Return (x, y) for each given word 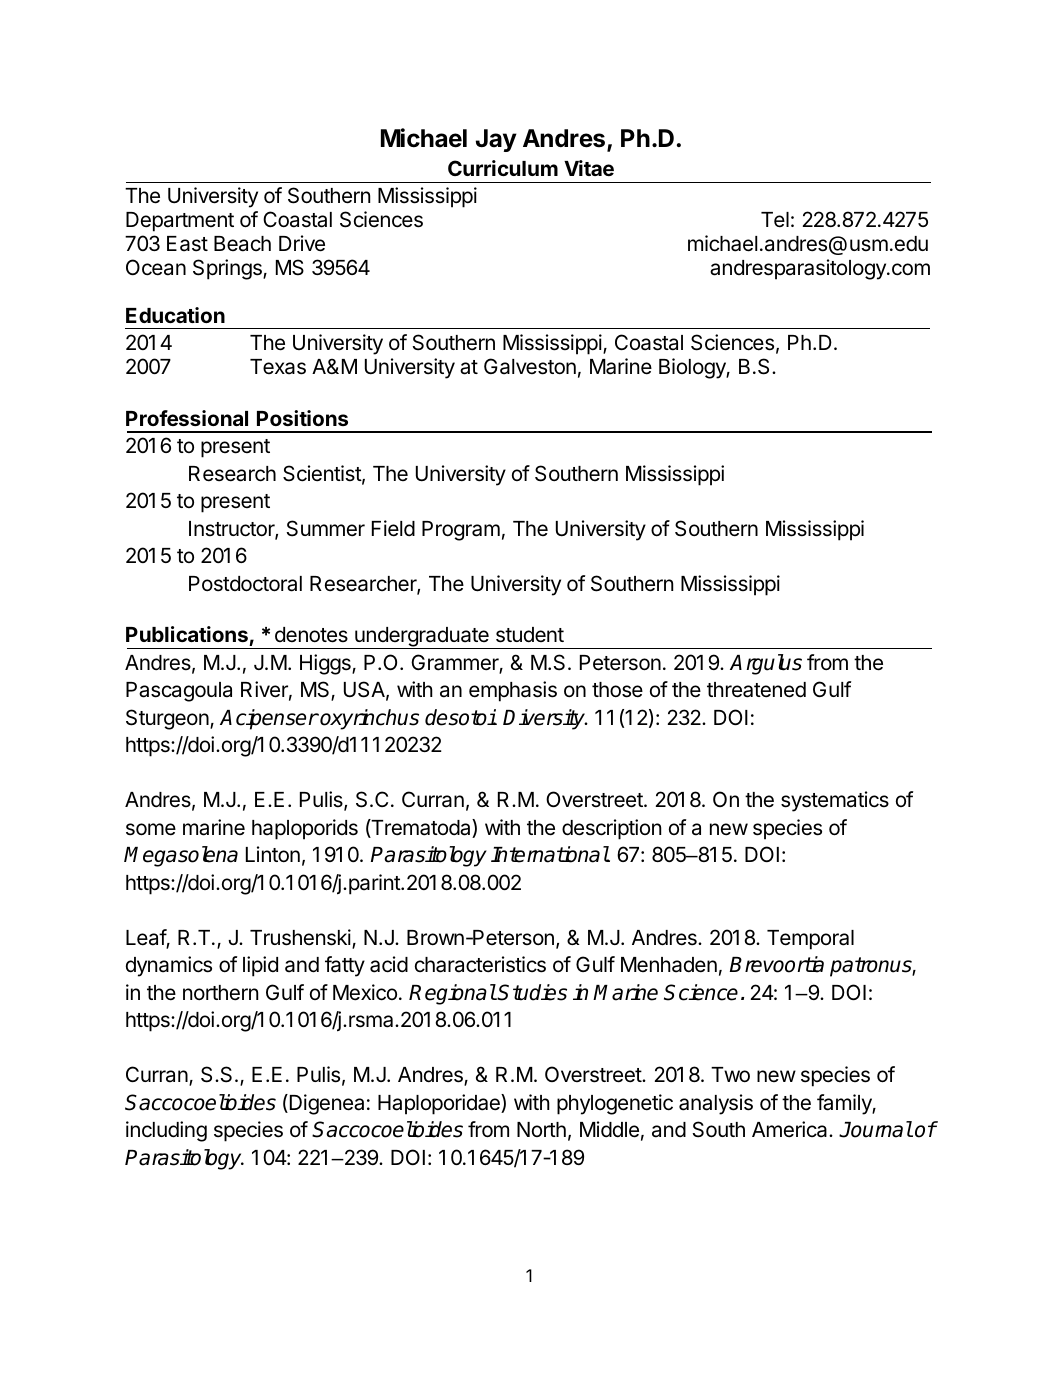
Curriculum (503, 168)
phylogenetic (615, 1104)
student (530, 635)
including (166, 1131)
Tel (775, 220)
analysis (716, 1104)
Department (180, 222)
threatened (756, 690)
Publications (188, 636)
